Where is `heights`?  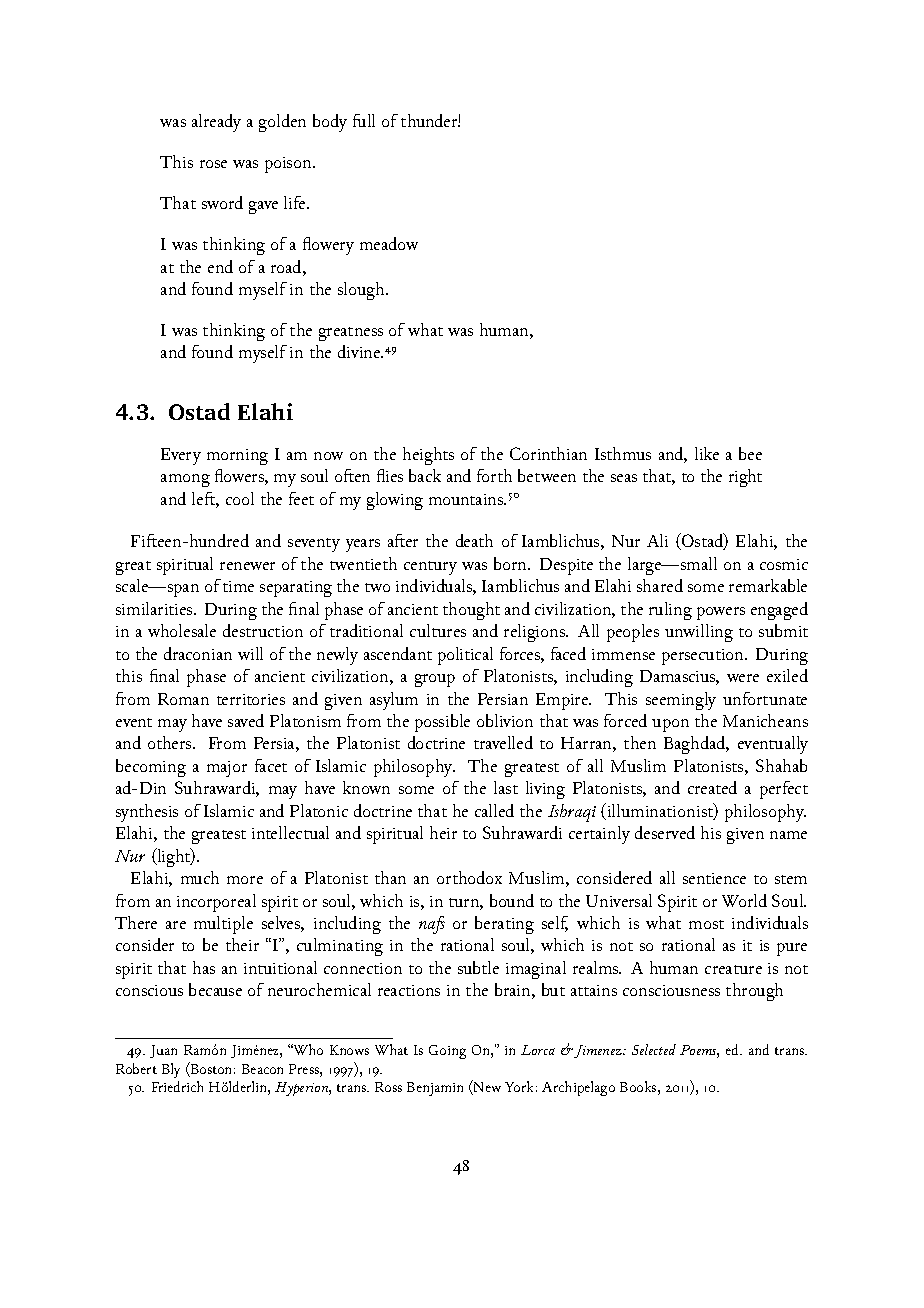
heights is located at coordinates (428, 456).
